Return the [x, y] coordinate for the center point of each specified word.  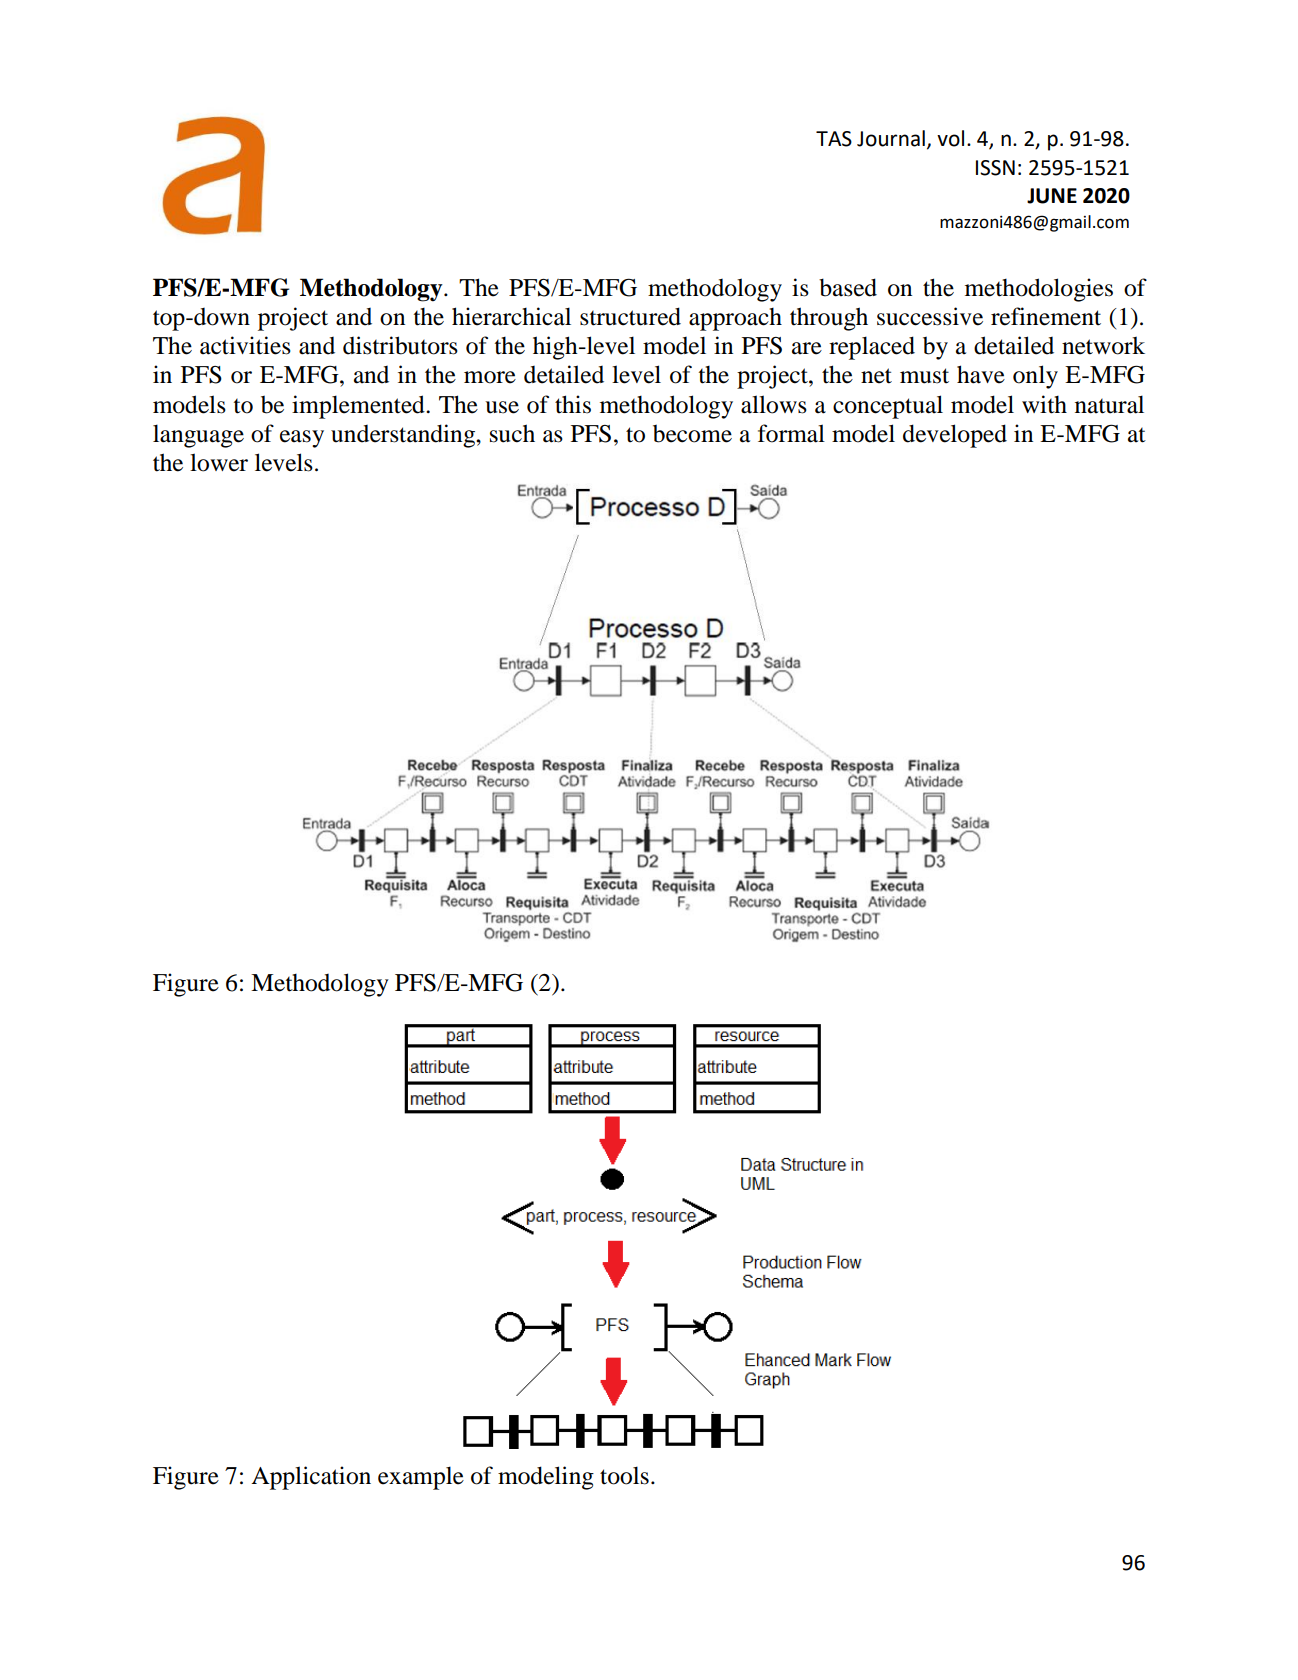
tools [624, 1475]
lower [219, 462]
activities [245, 345]
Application [311, 1478]
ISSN [995, 168]
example [421, 1478]
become [692, 433]
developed [955, 436]
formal [791, 433]
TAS [834, 139]
